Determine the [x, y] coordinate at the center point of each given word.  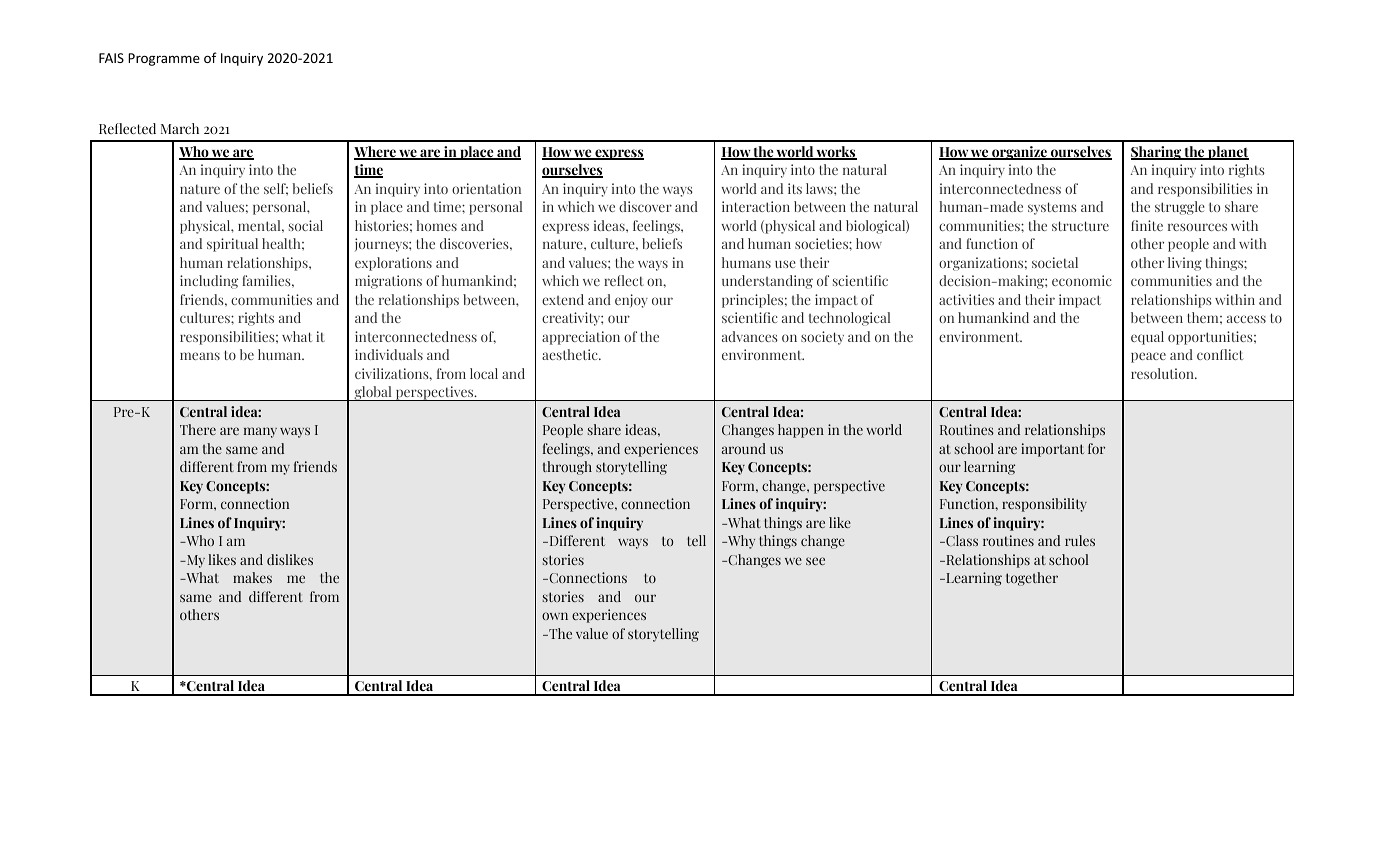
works [836, 153]
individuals [389, 354]
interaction [756, 206]
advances [750, 336]
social [306, 225]
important [1052, 450]
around [744, 448]
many [260, 432]
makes [252, 577]
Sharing [1157, 153]
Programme [164, 59]
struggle [1180, 208]
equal [1147, 338]
